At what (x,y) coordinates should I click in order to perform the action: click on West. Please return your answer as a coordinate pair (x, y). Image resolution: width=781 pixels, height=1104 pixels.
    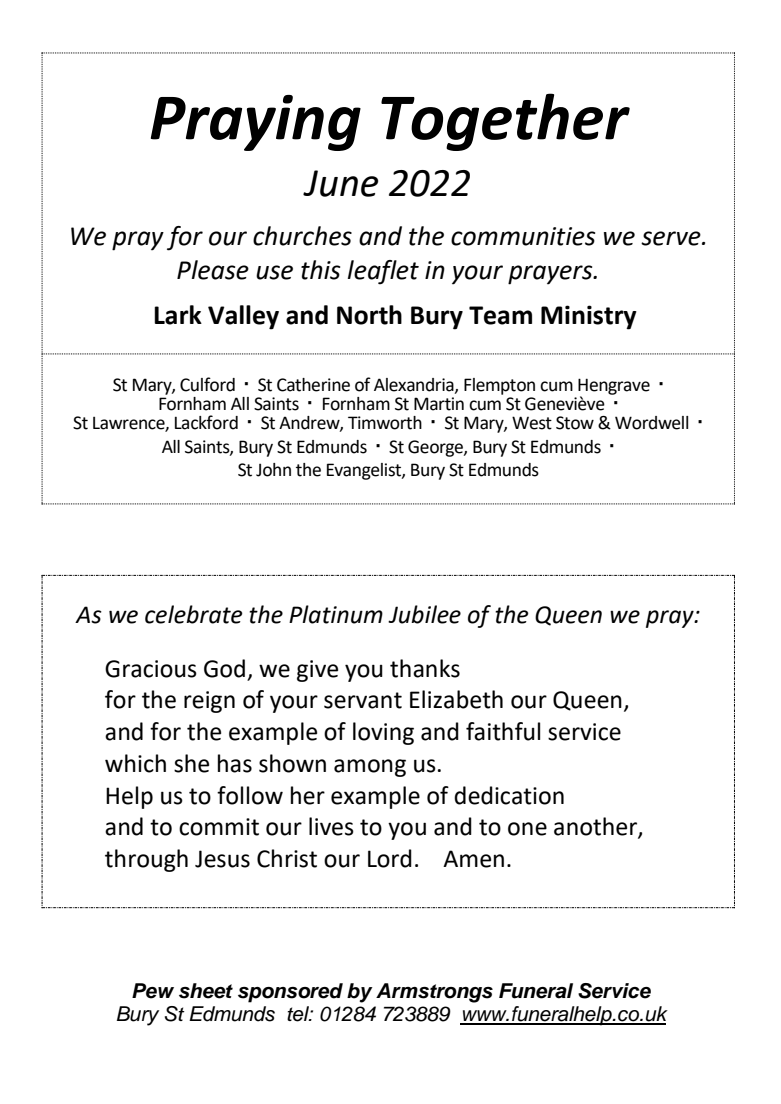
    Looking at the image, I should click on (532, 423).
